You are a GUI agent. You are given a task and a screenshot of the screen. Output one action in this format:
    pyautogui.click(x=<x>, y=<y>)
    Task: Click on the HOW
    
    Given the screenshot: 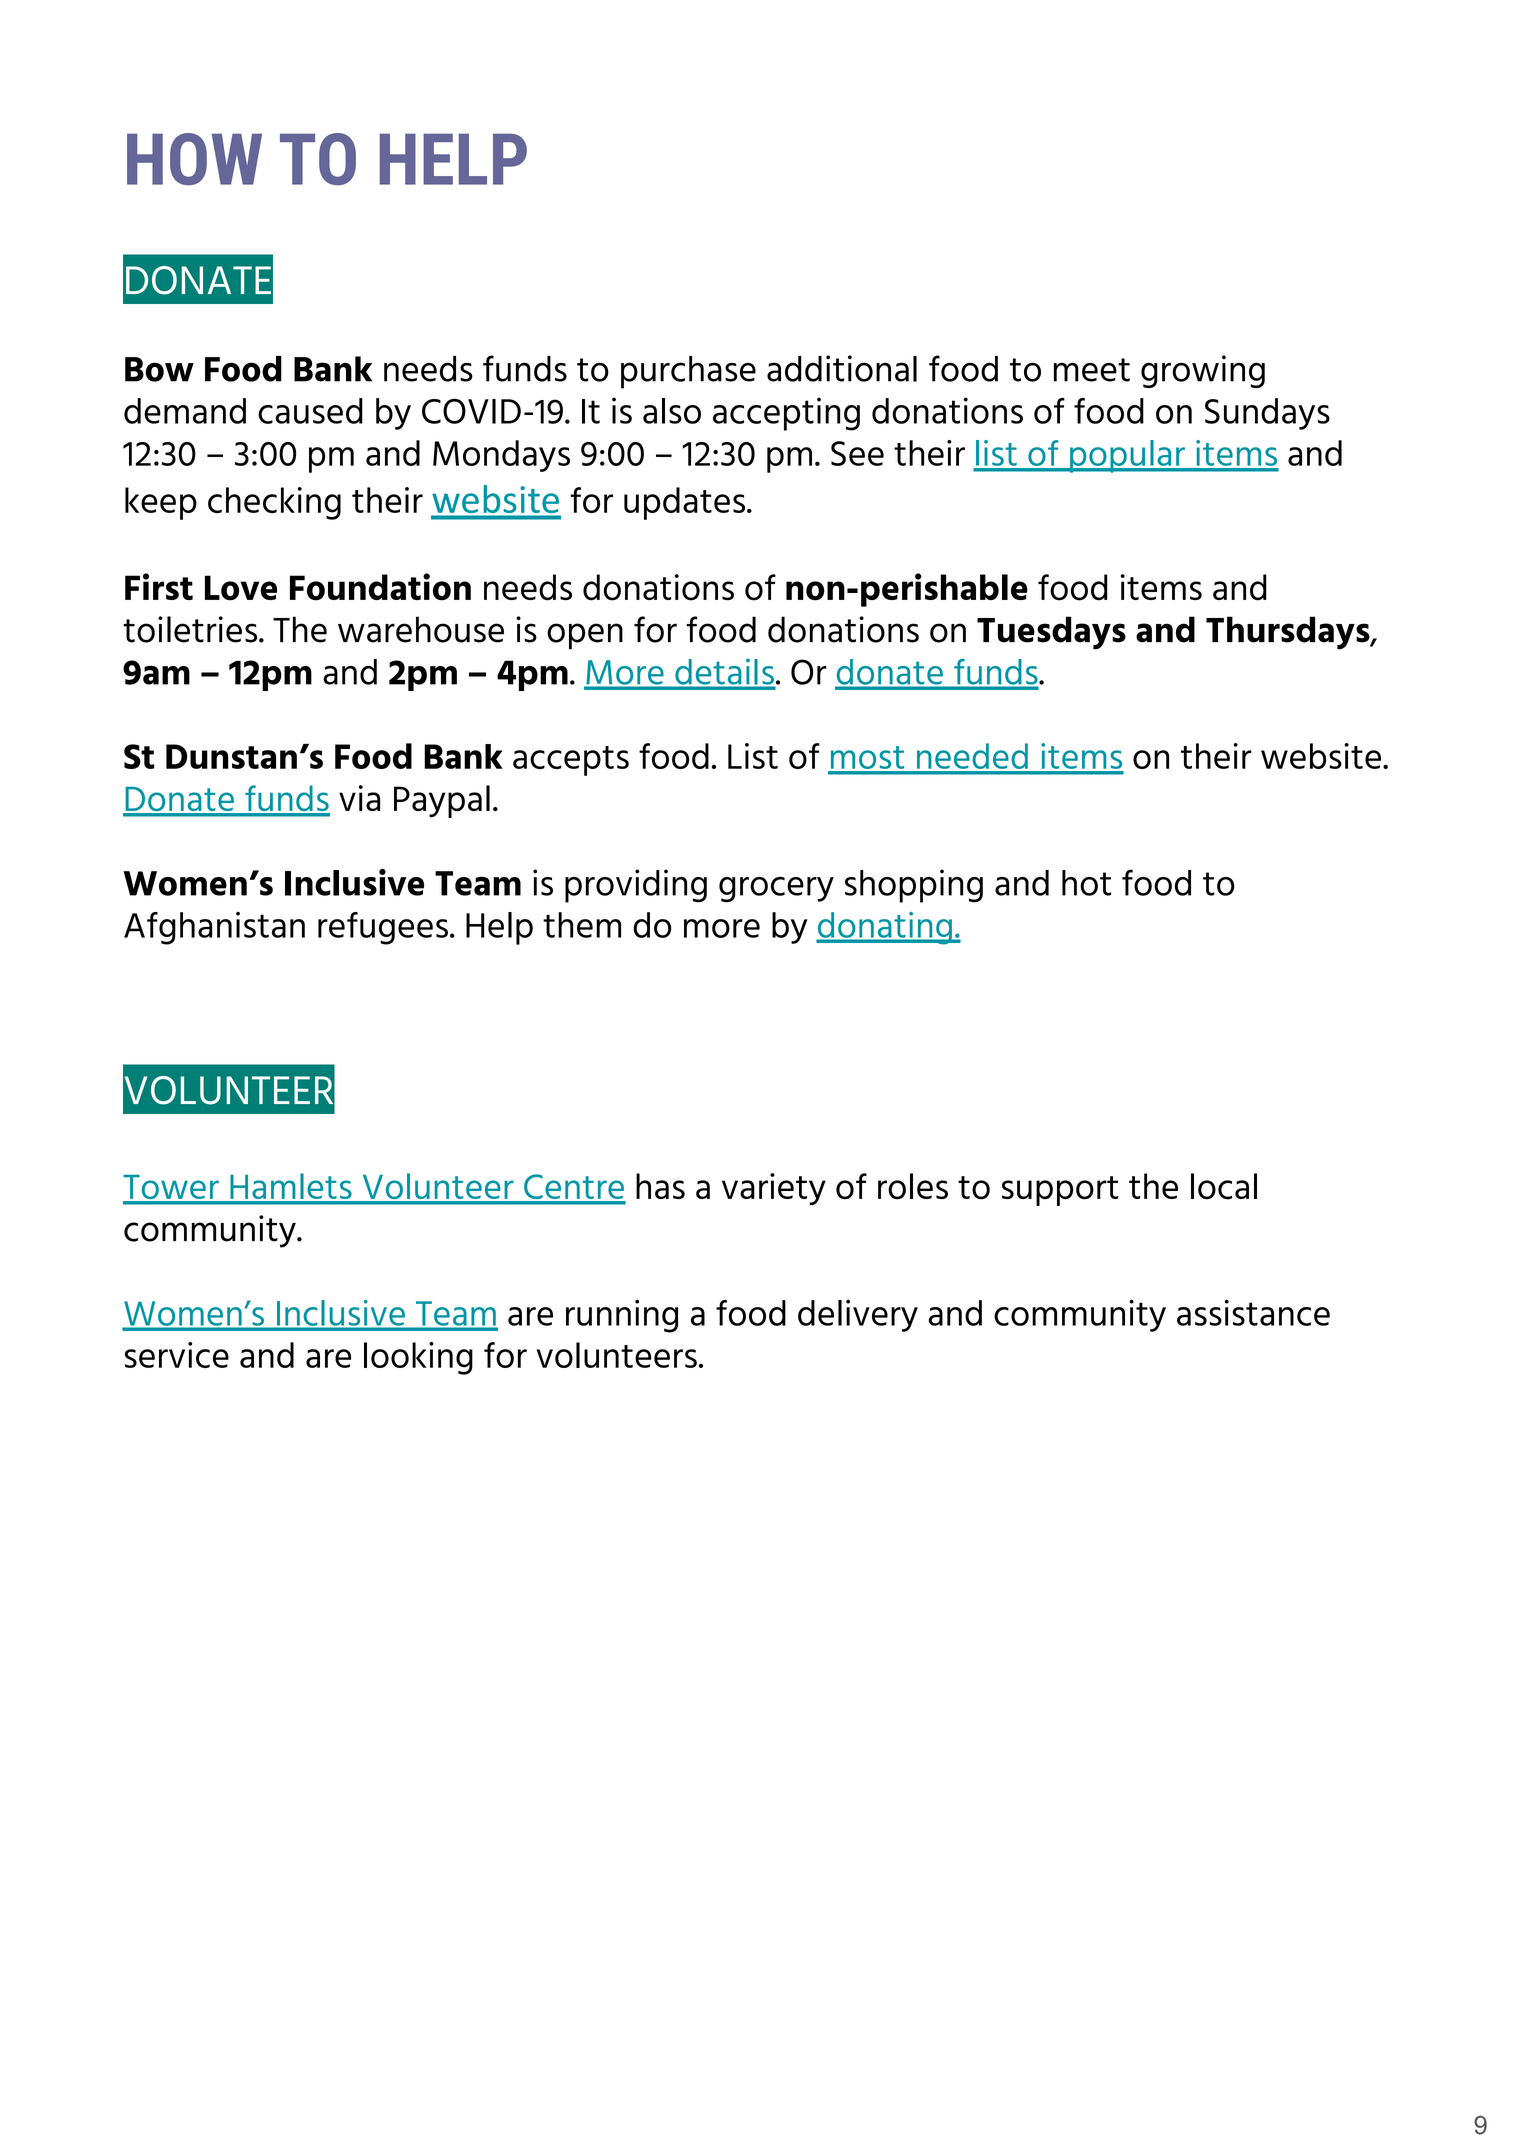 What is the action you would take?
    pyautogui.click(x=194, y=159)
